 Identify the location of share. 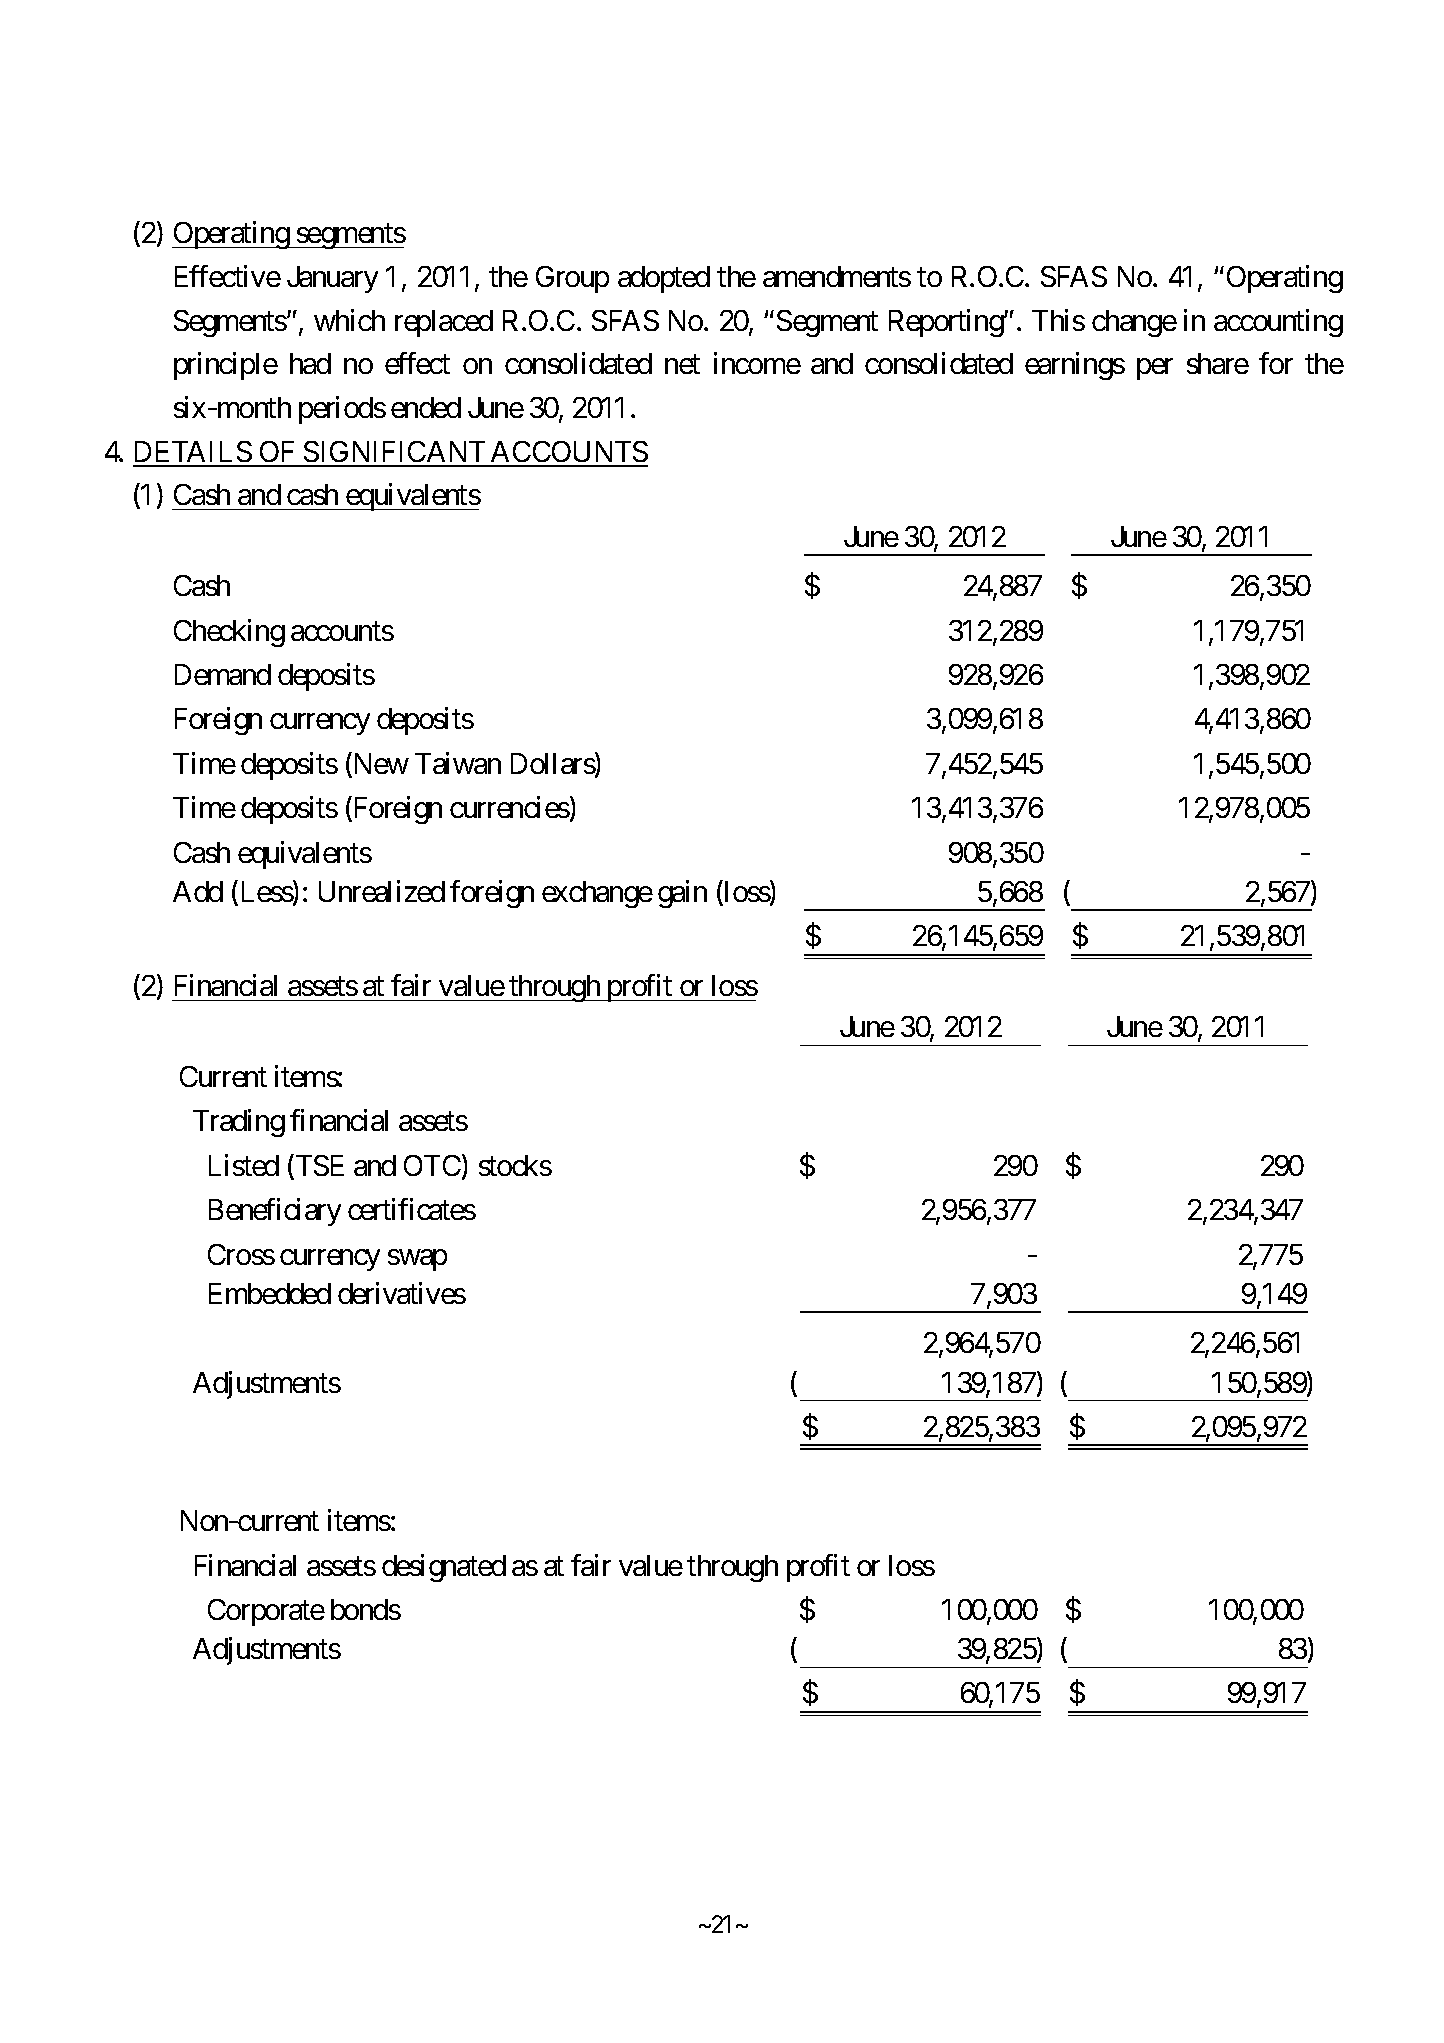
(1218, 363).
